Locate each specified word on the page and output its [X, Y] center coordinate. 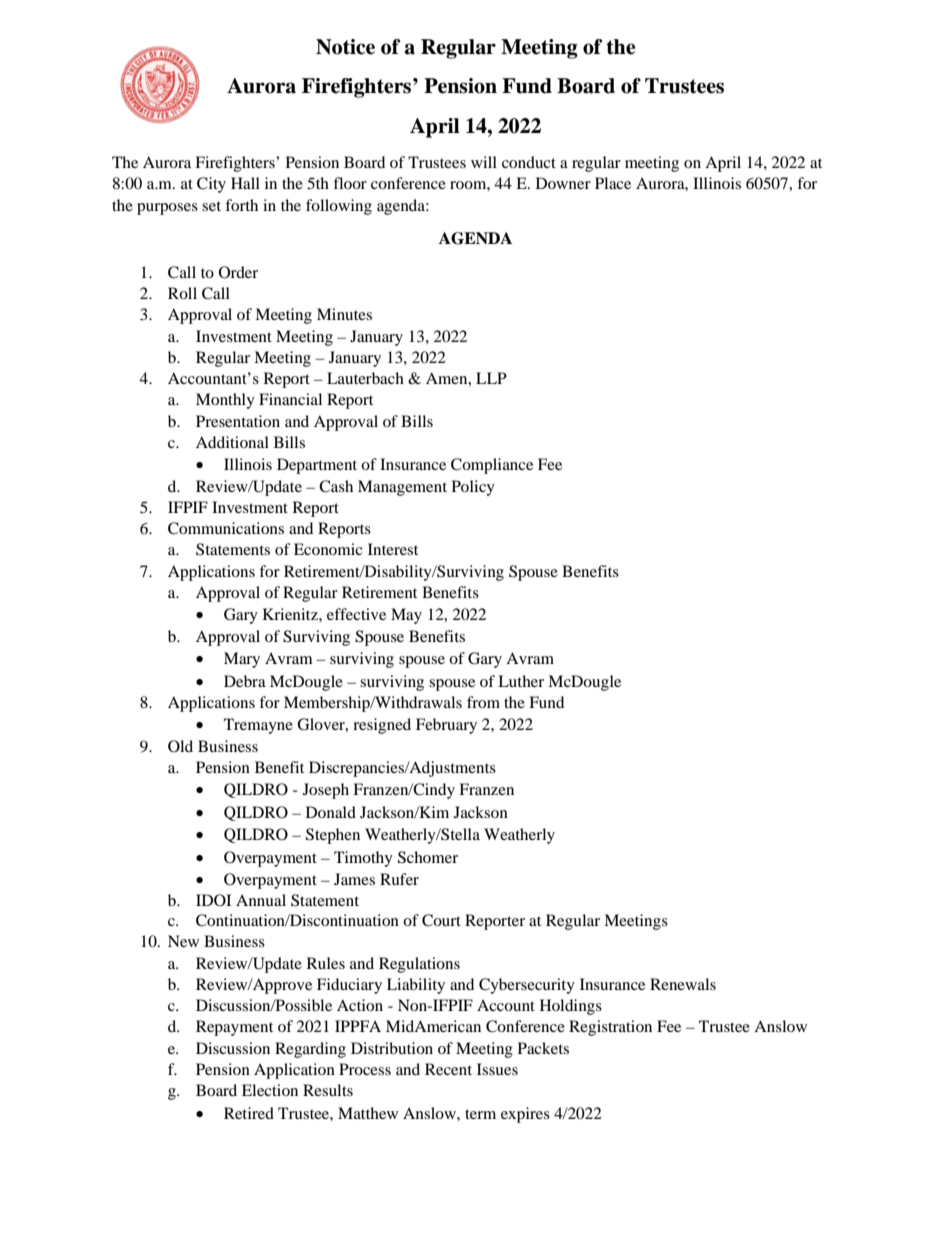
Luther [521, 681]
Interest [393, 549]
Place [613, 183]
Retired [249, 1113]
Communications [226, 528]
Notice [345, 47]
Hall [245, 183]
